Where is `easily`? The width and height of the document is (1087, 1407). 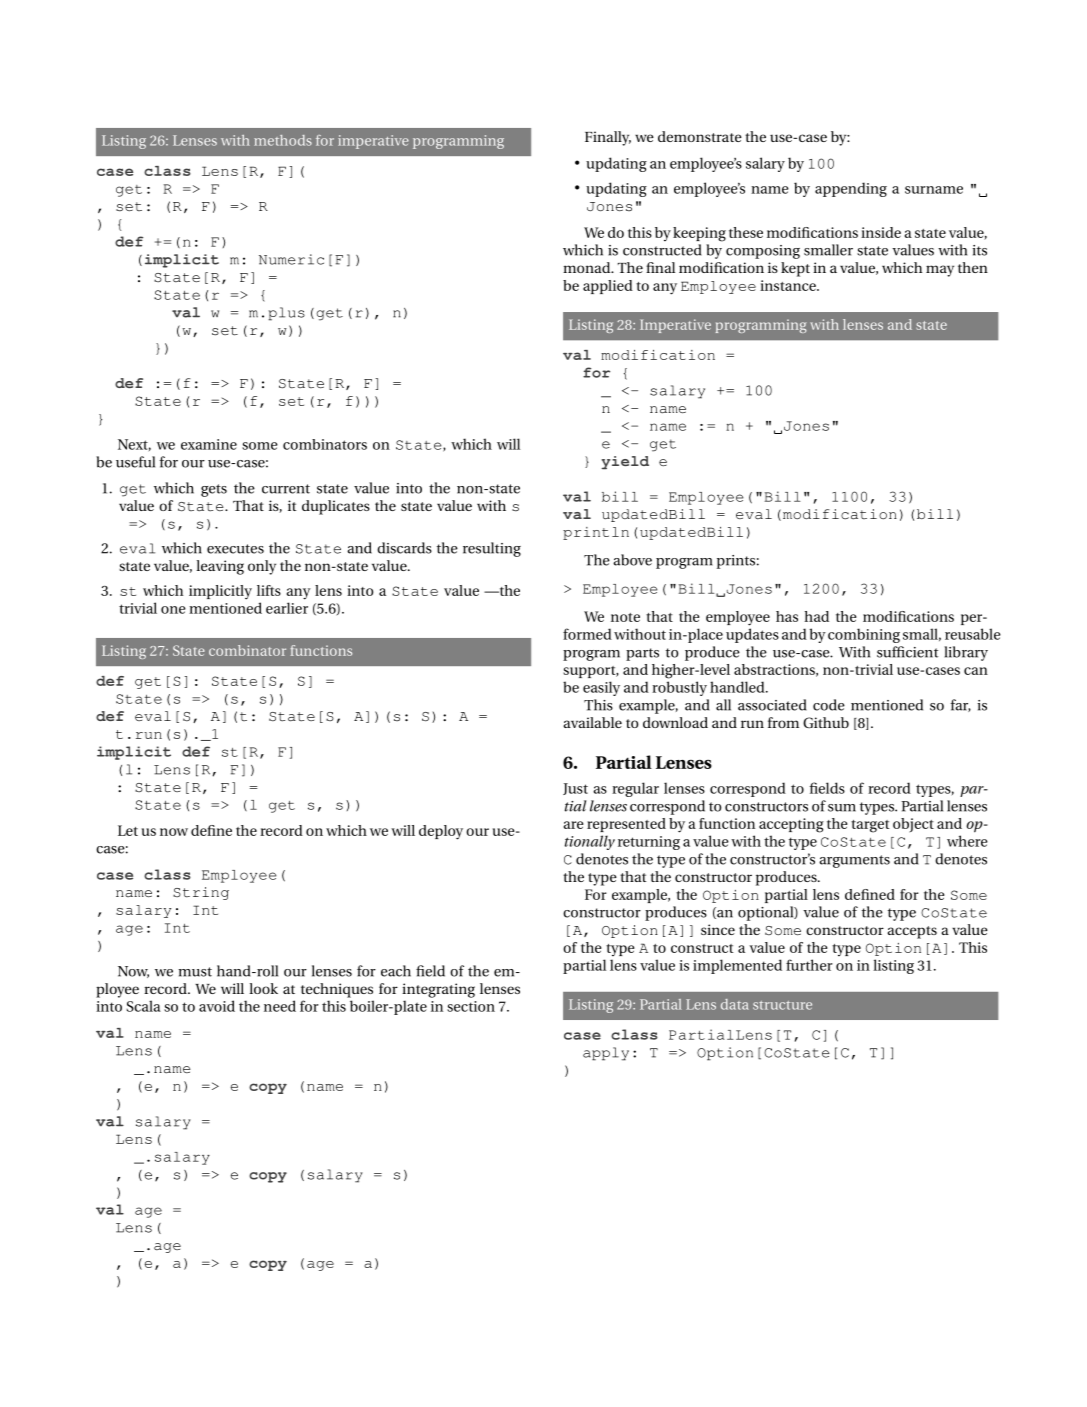
easily is located at coordinates (601, 688).
